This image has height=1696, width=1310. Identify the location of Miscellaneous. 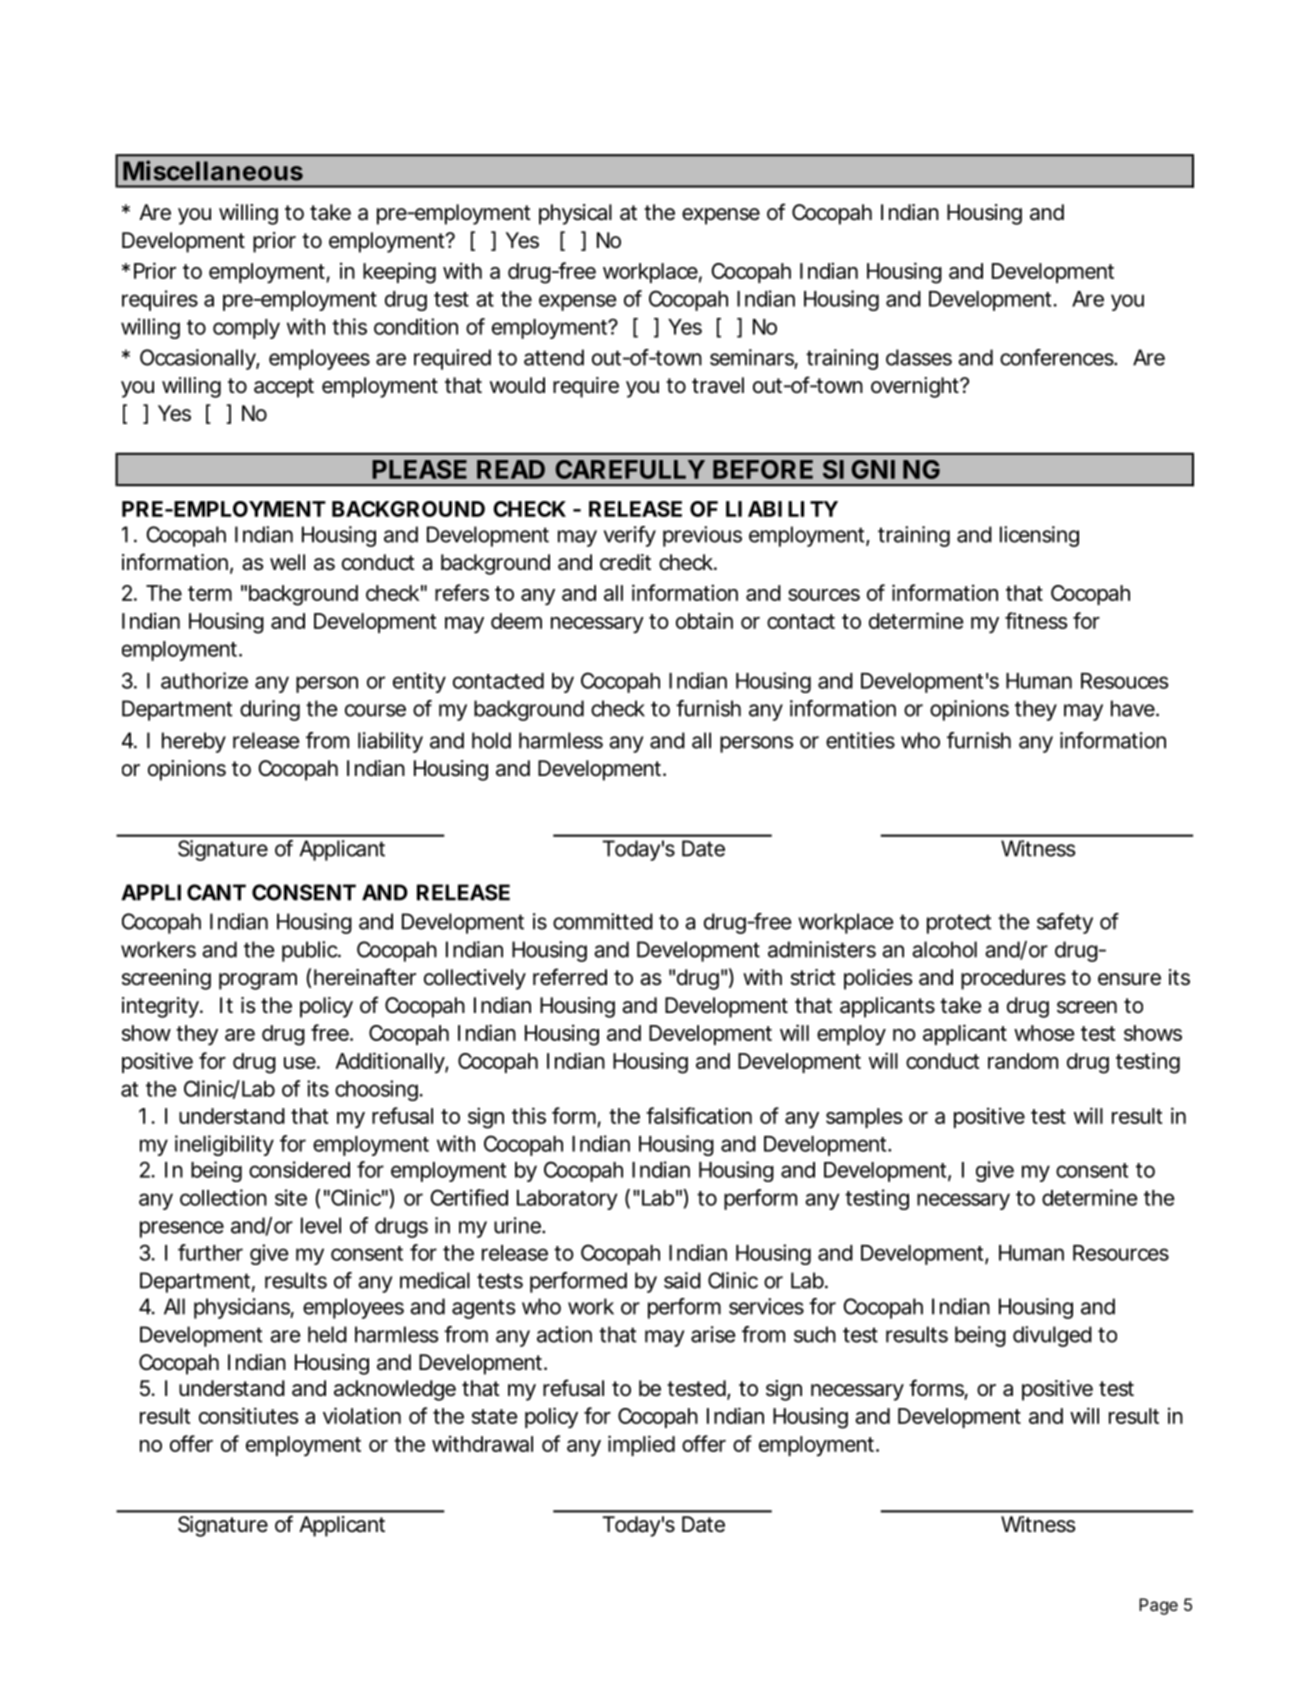
(213, 170).
